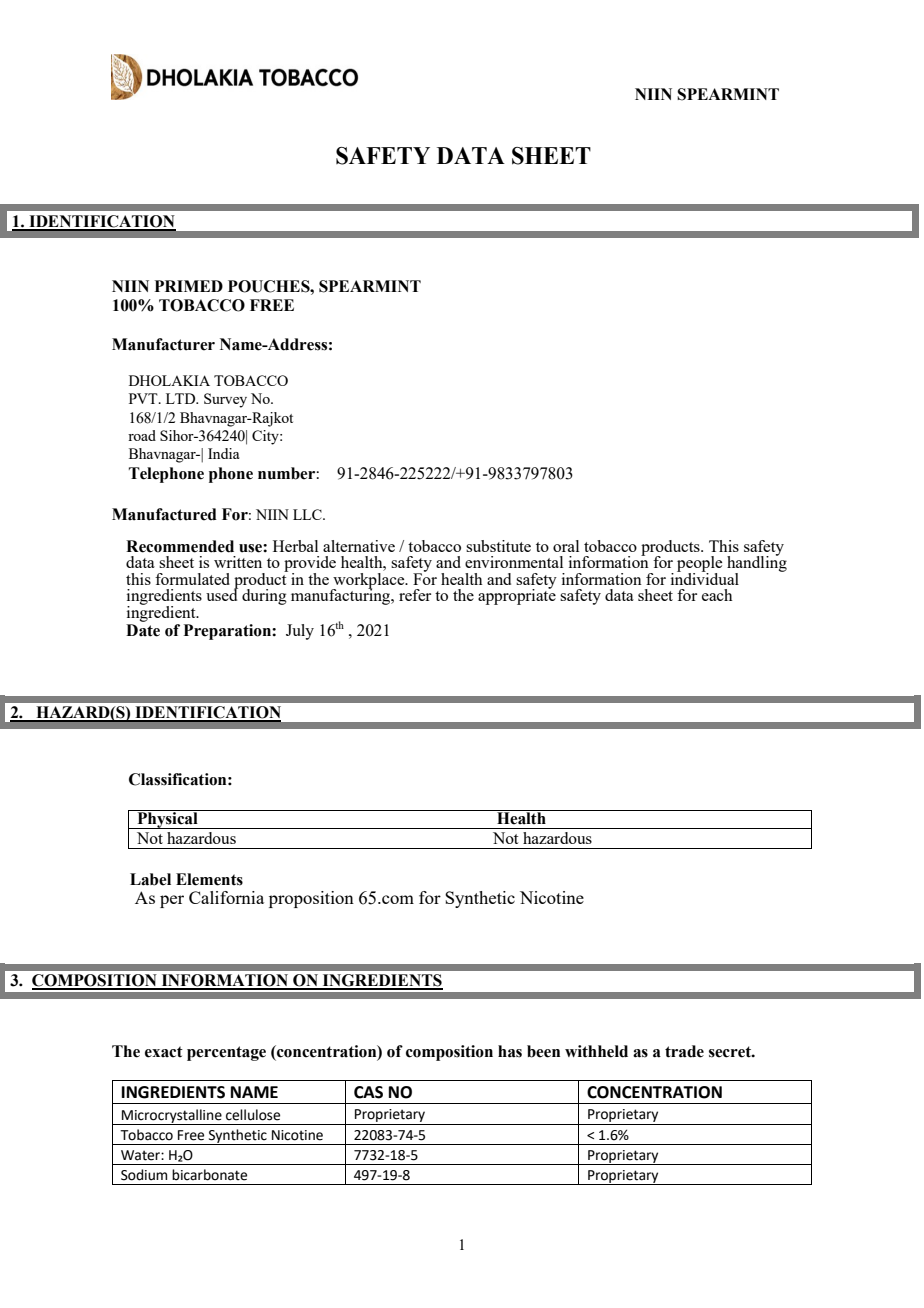 Image resolution: width=924 pixels, height=1308 pixels. What do you see at coordinates (705, 578) in the image?
I see `individual` at bounding box center [705, 578].
